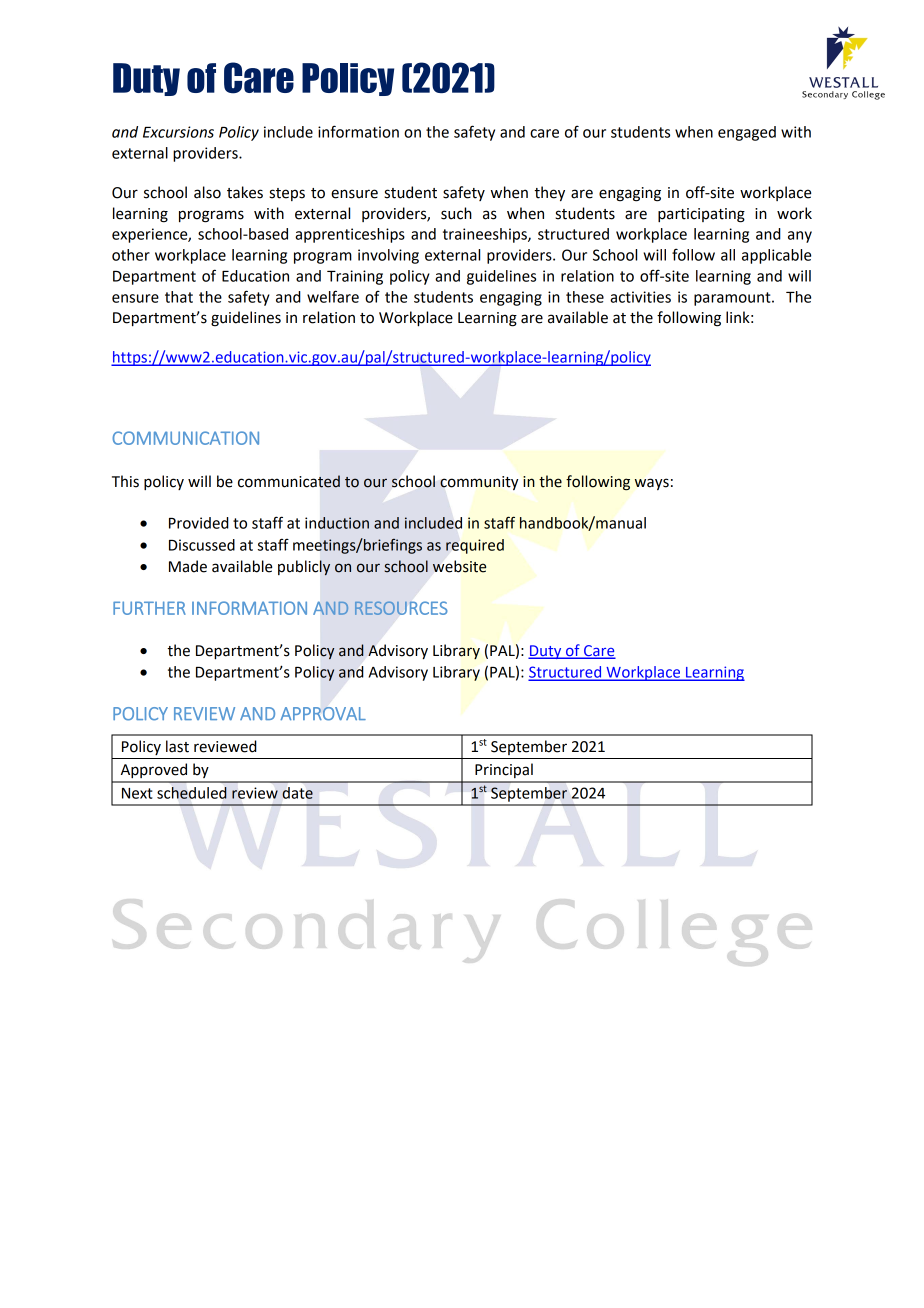  Describe the element at coordinates (192, 793) in the image. I see `scheduled` at that location.
